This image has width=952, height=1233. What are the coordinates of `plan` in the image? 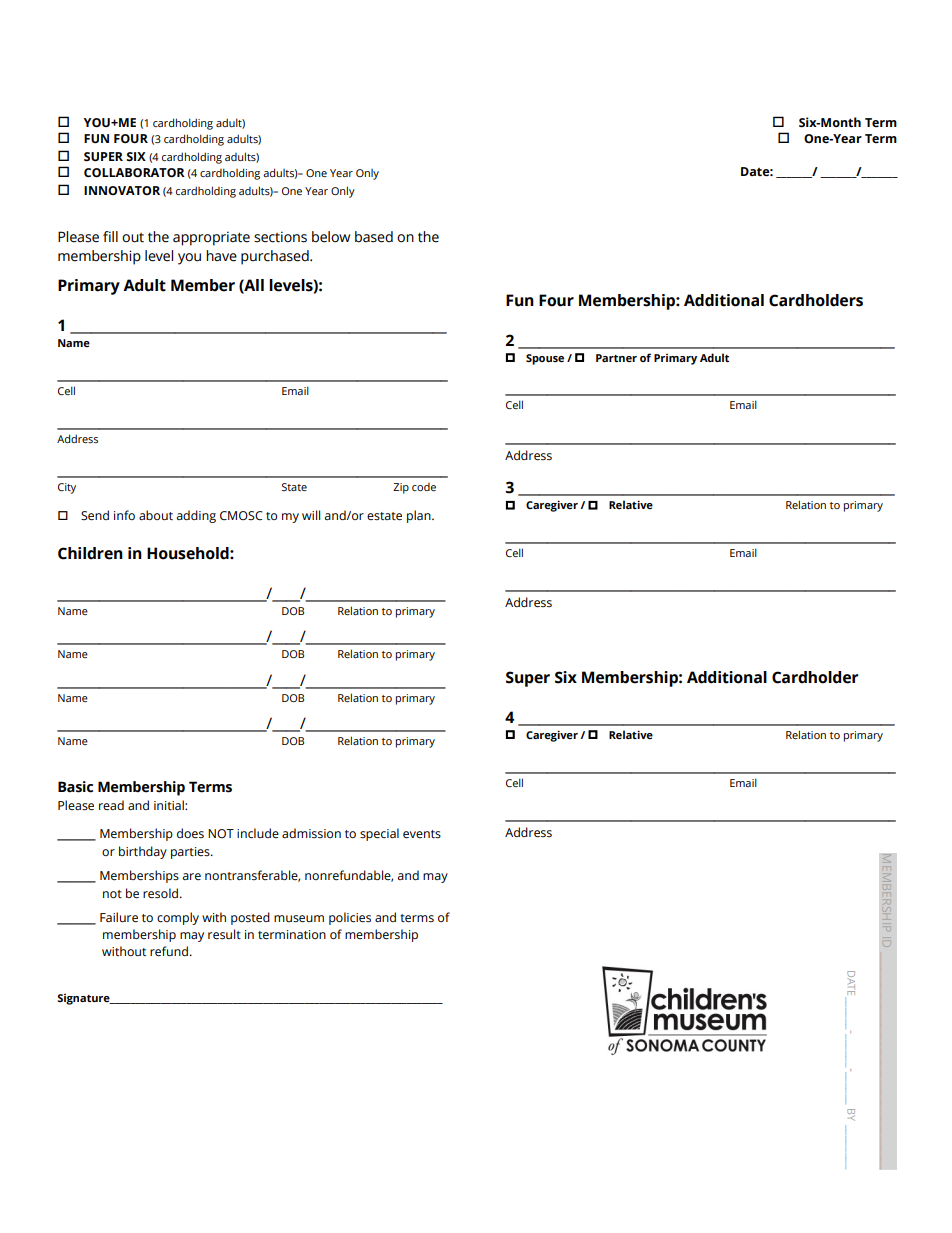 It's located at (420, 516).
